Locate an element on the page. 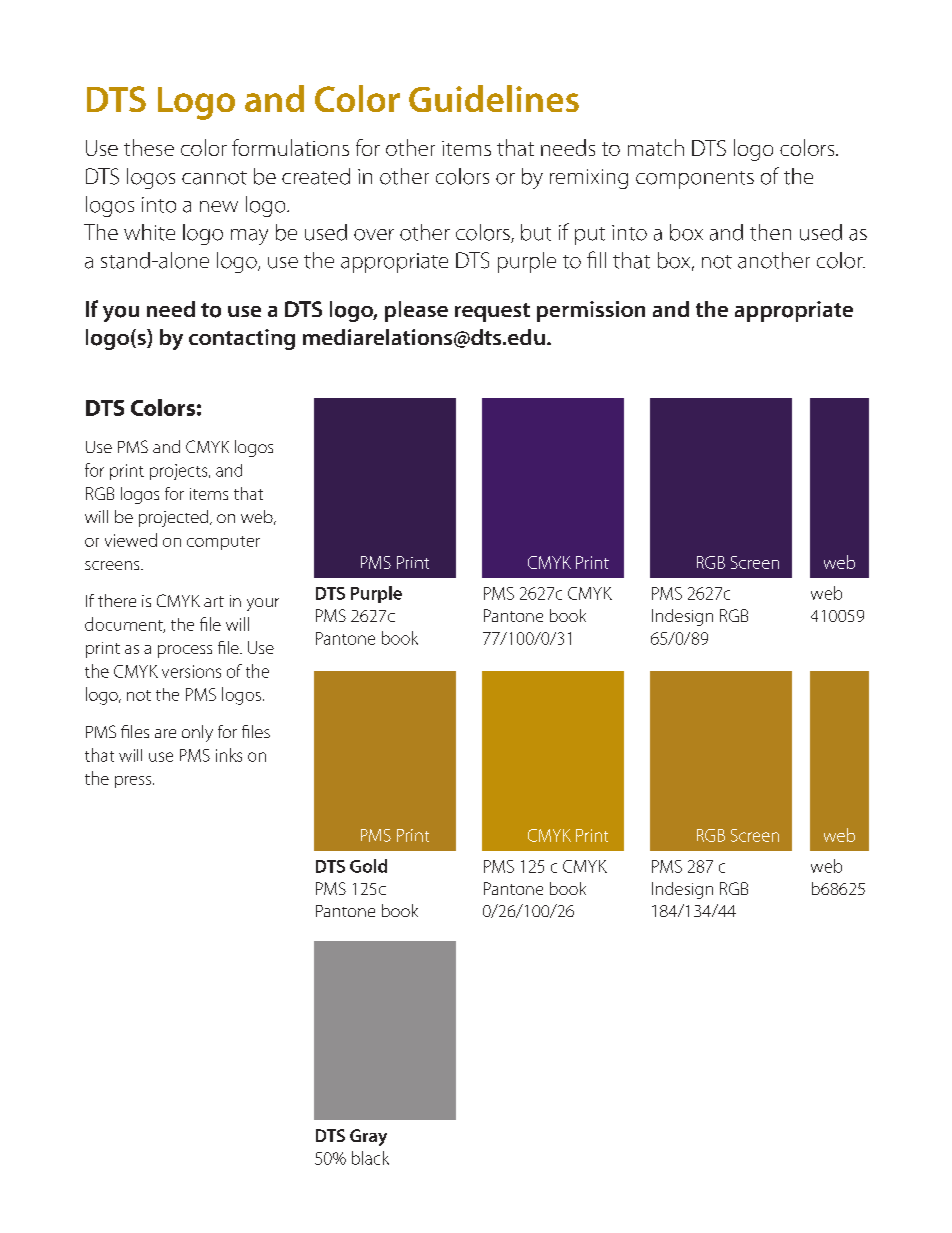 The width and height of the image is (952, 1233). projects is located at coordinates (180, 472).
